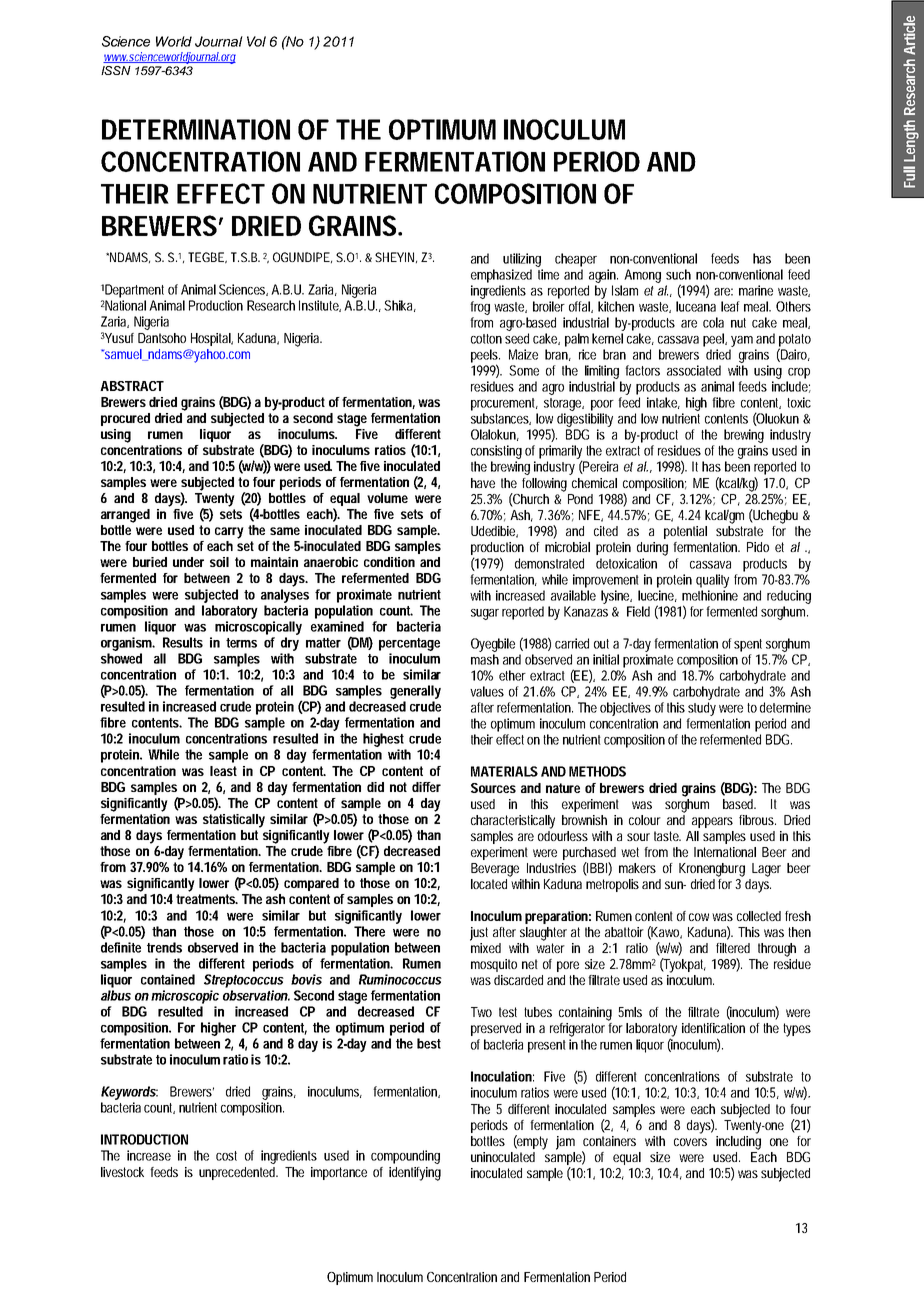  Describe the element at coordinates (766, 870) in the screenshot. I see `Lager` at that location.
